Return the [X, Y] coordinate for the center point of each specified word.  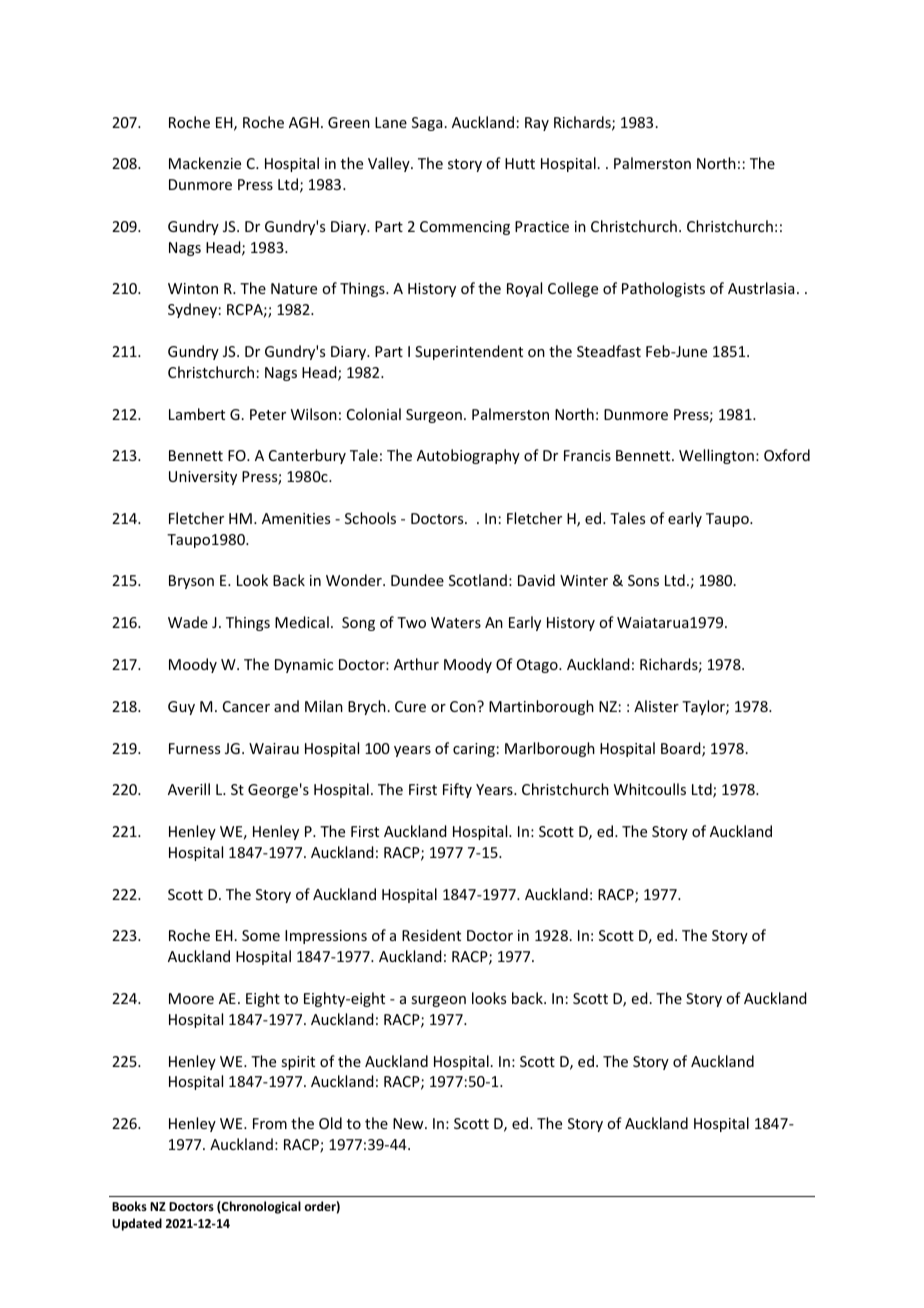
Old [330, 1123]
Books [129, 1206]
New [409, 1123]
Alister [656, 706]
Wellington [716, 456]
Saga [427, 124]
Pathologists [663, 289]
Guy [181, 708]
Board [682, 749]
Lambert [197, 414]
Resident [431, 935]
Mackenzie [205, 163]
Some [261, 935]
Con [464, 706]
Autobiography [468, 456]
